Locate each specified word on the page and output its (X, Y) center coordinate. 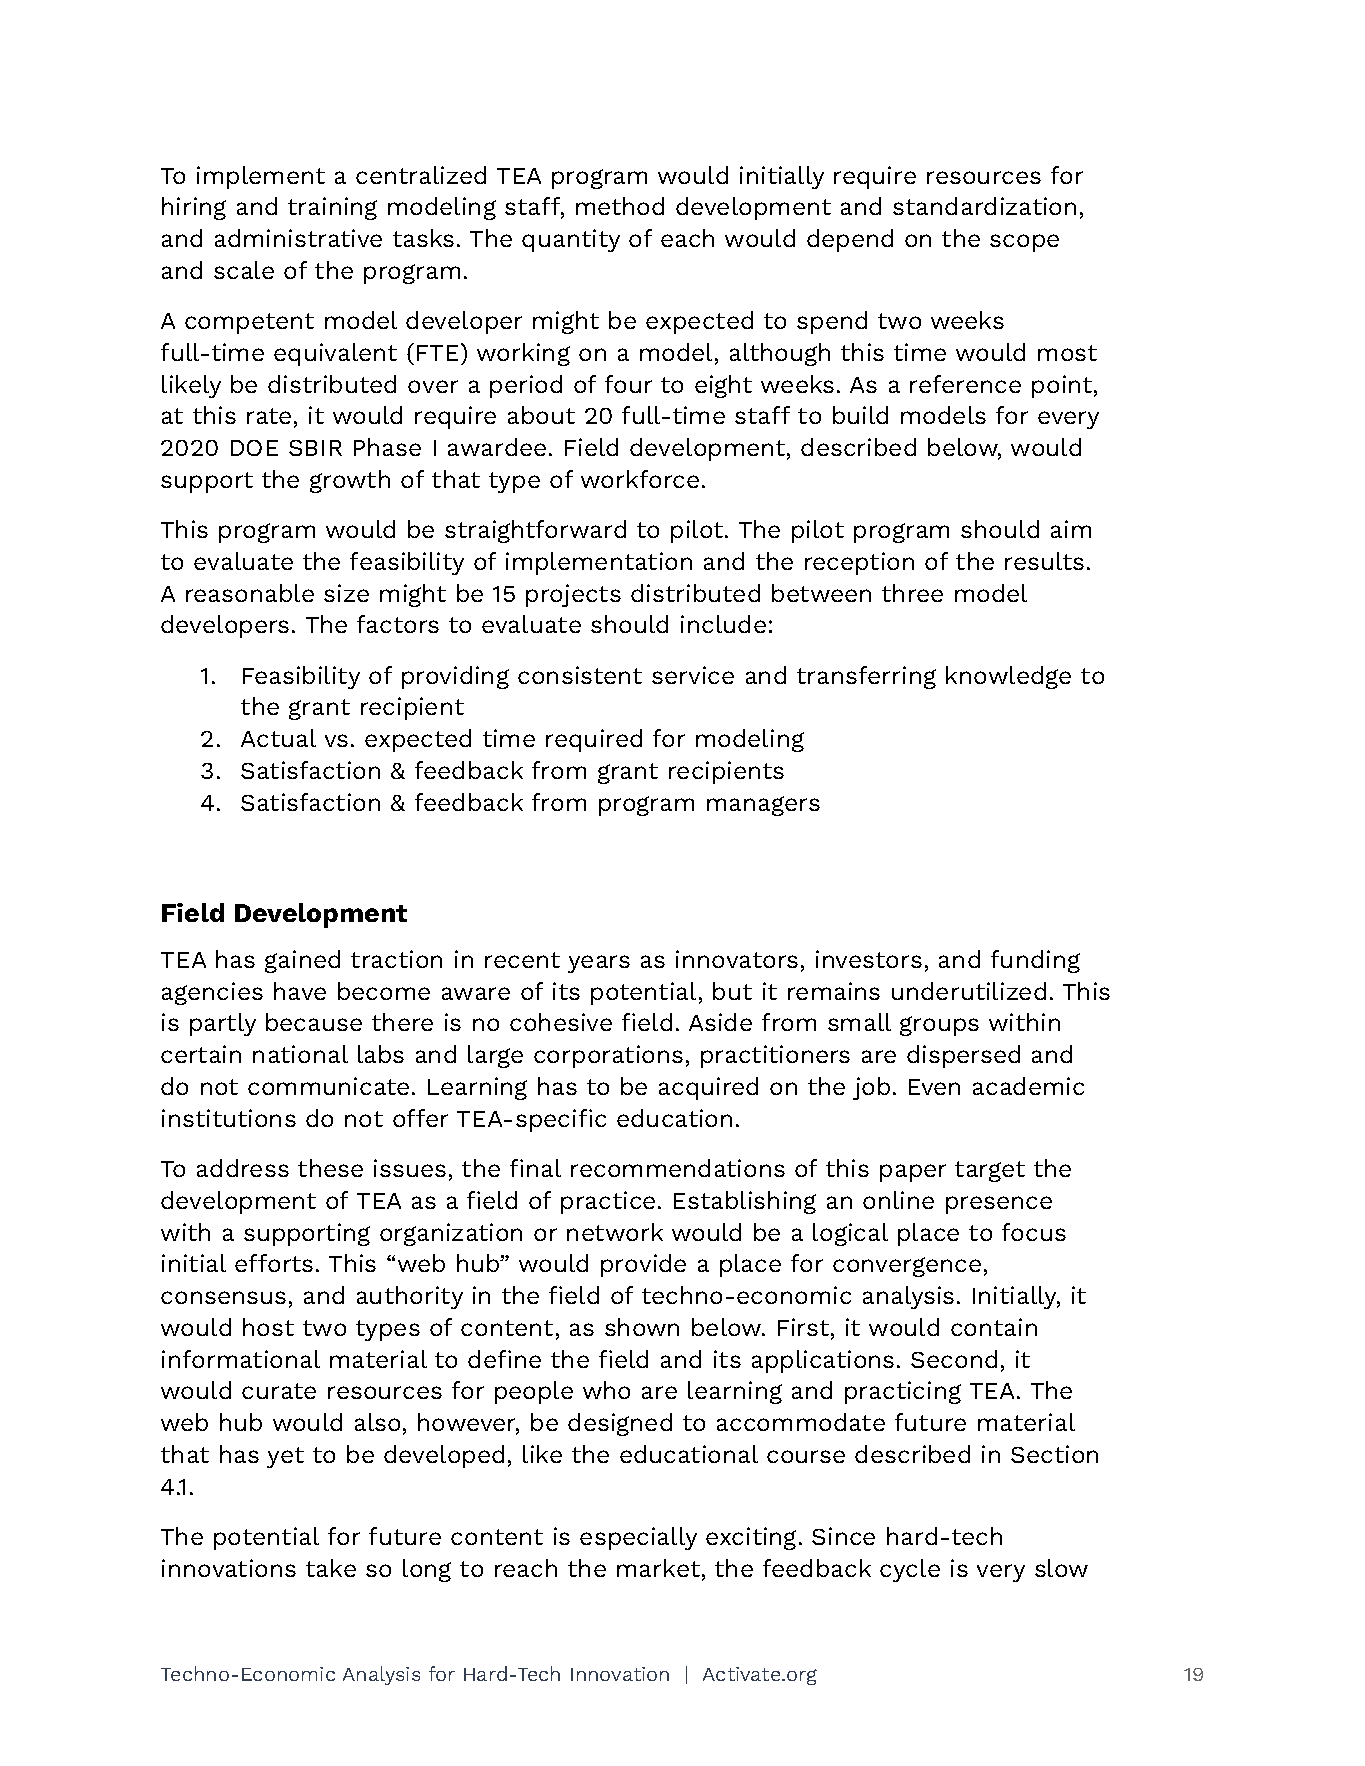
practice (608, 1202)
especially (638, 1538)
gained (302, 961)
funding (1035, 961)
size (346, 593)
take (331, 1568)
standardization (984, 206)
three (912, 593)
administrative (298, 238)
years (599, 964)
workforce (640, 479)
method (620, 206)
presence (999, 1205)
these (330, 1168)
